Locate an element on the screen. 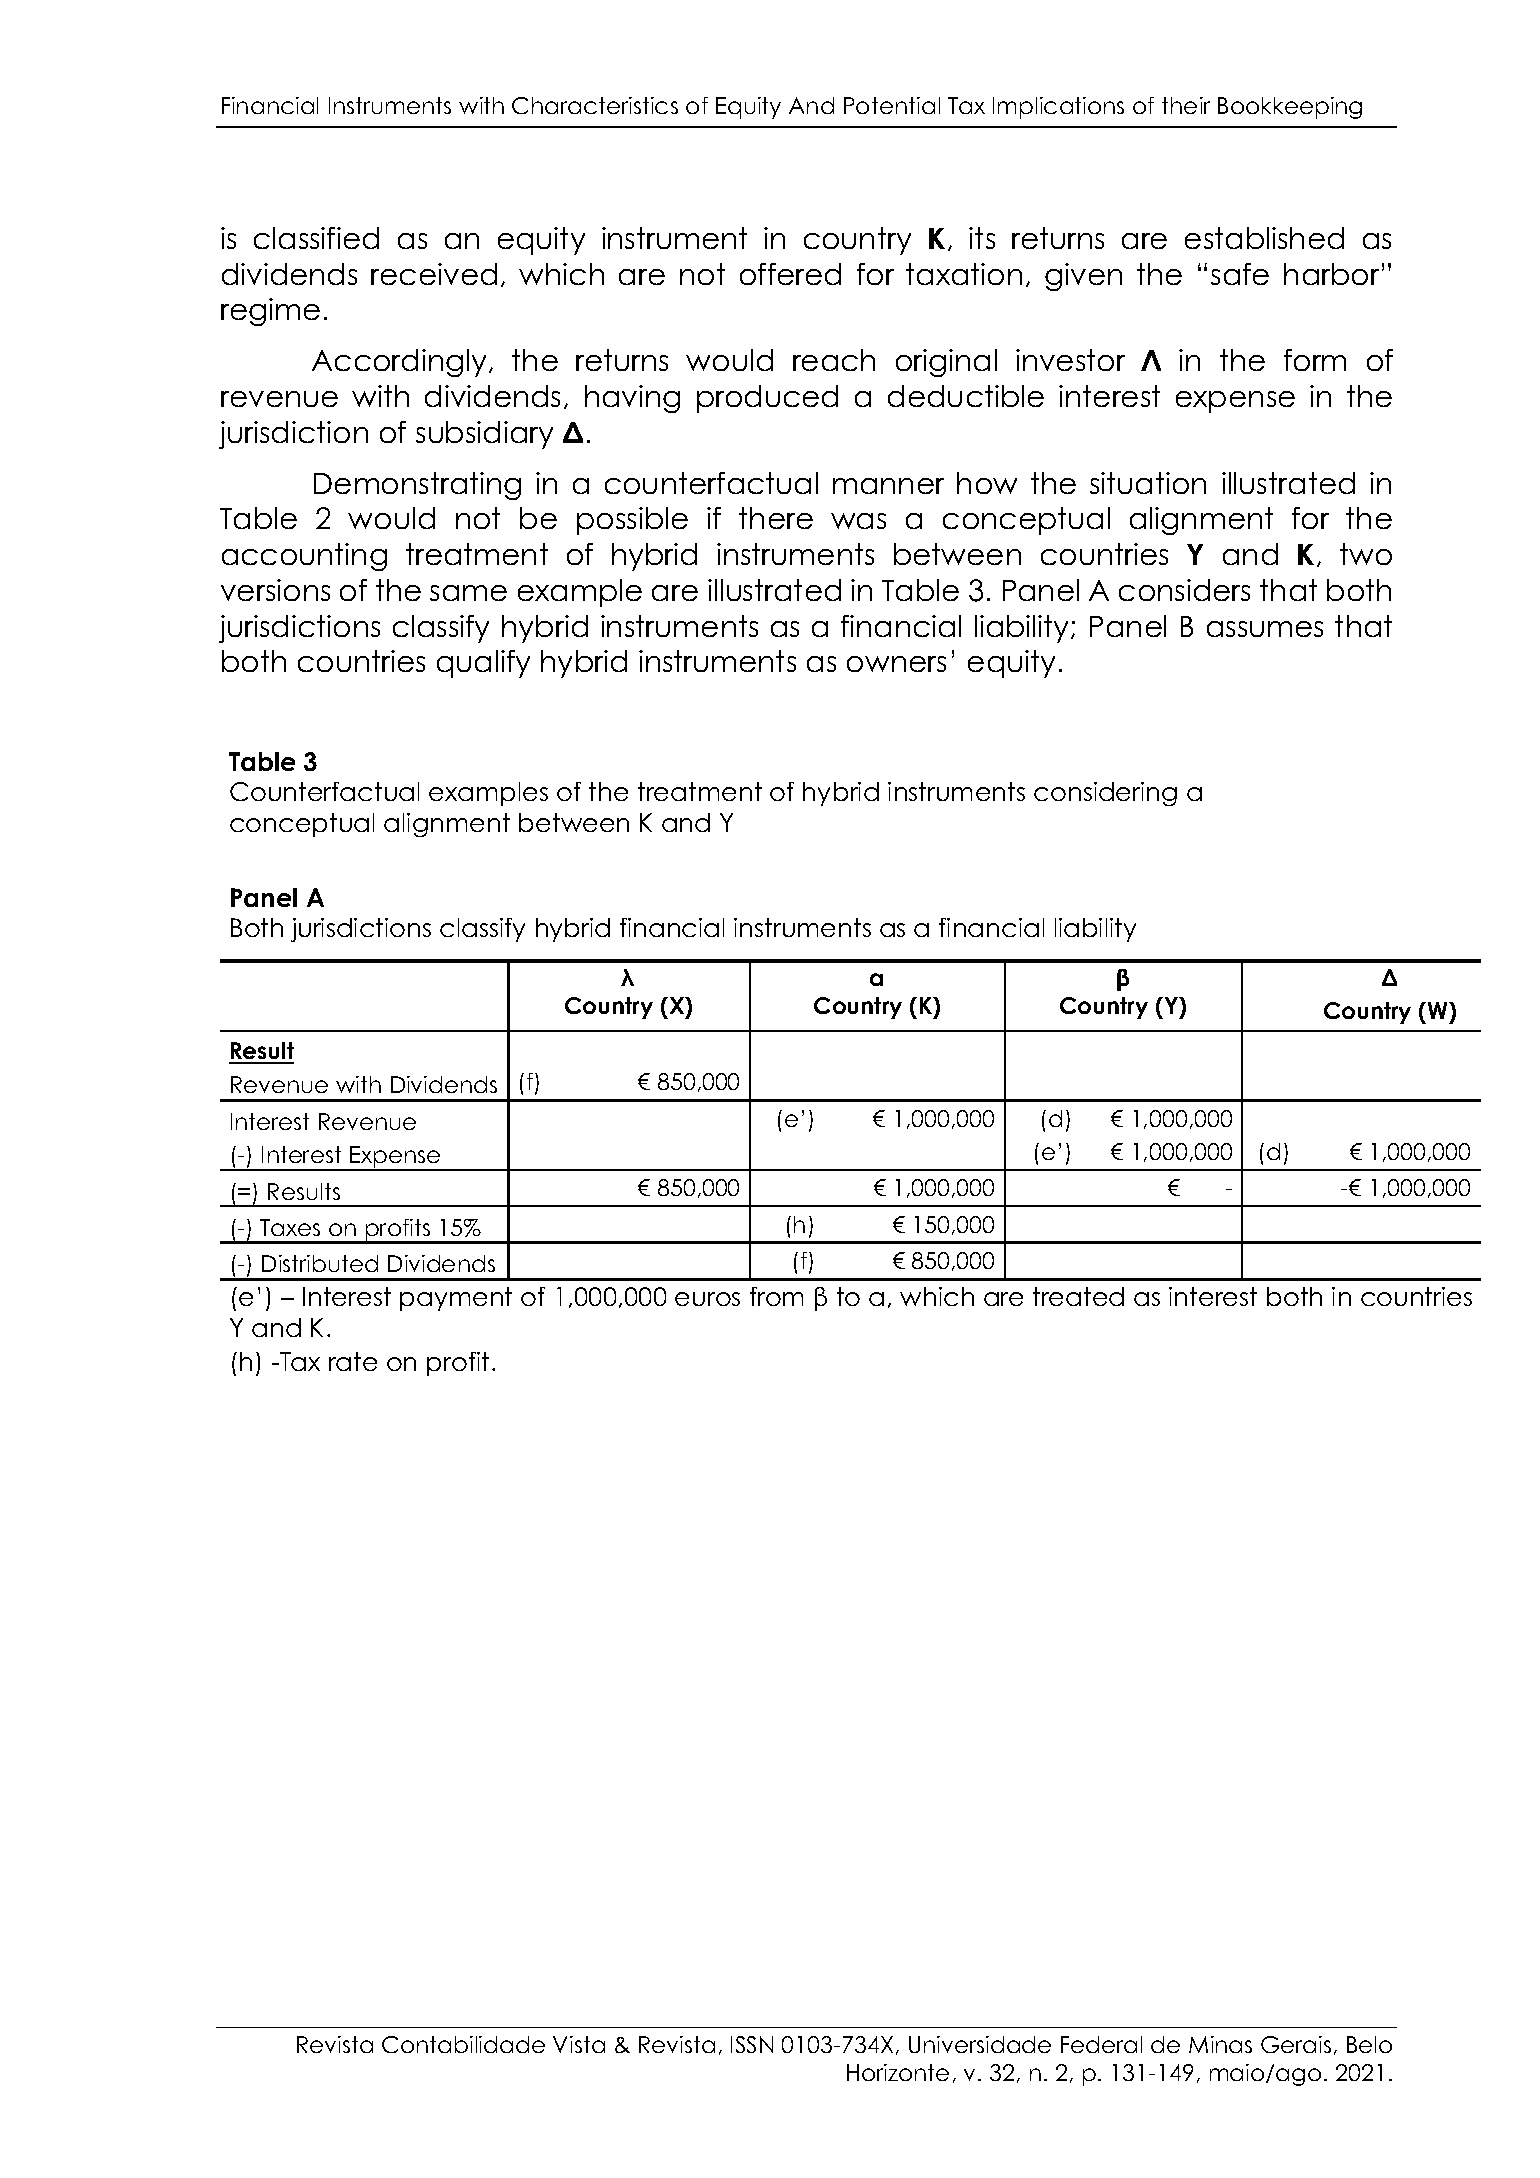 This screenshot has height=2178, width=1540. their is located at coordinates (1186, 105).
